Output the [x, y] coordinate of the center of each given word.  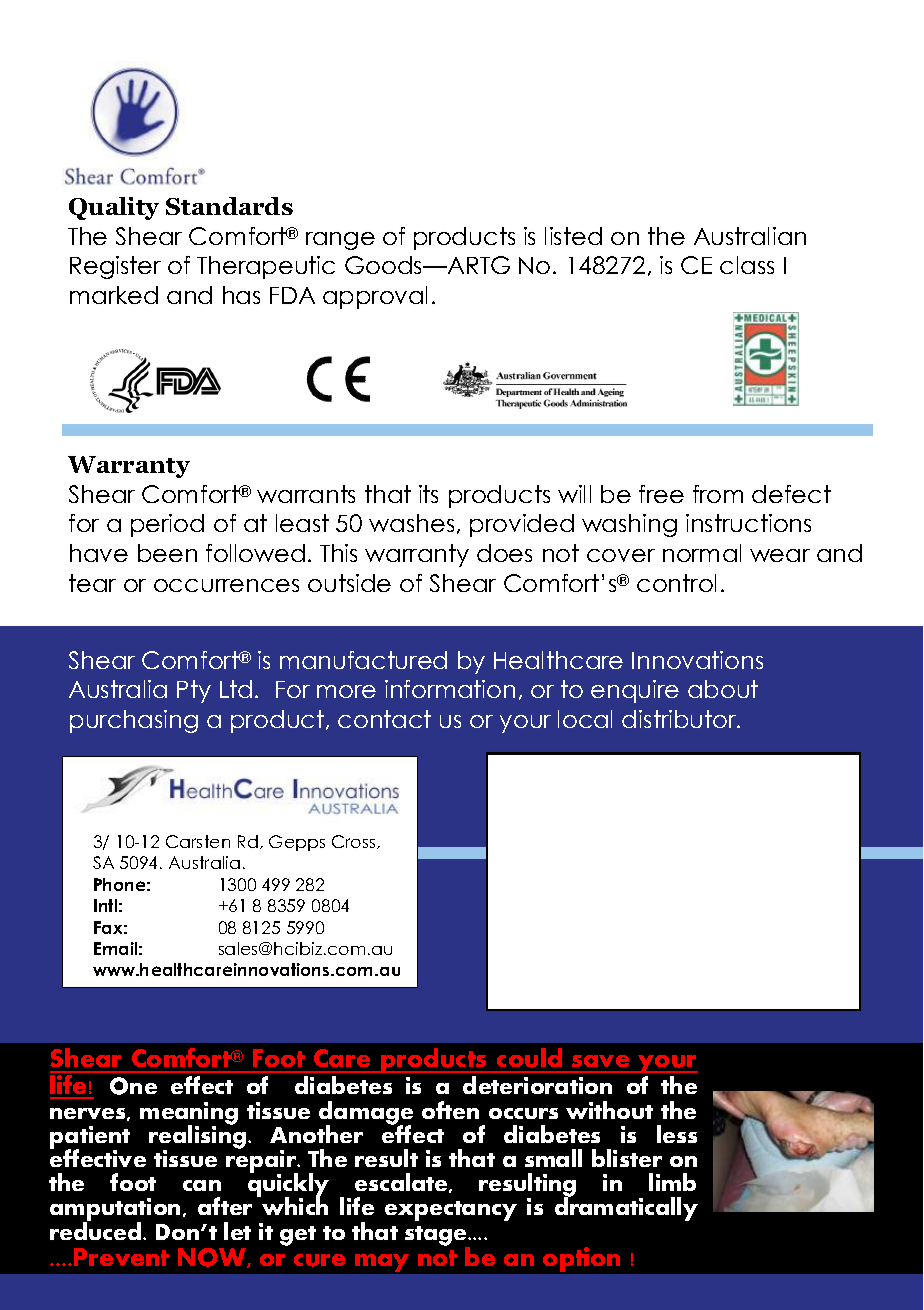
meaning [189, 1114]
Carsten [198, 841]
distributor [680, 719]
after [225, 1206]
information [450, 689]
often [450, 1110]
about [723, 689]
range [340, 241]
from [718, 494]
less [677, 1134]
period [167, 525]
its [428, 494]
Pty [194, 691]
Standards [229, 206]
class [747, 265]
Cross [355, 842]
